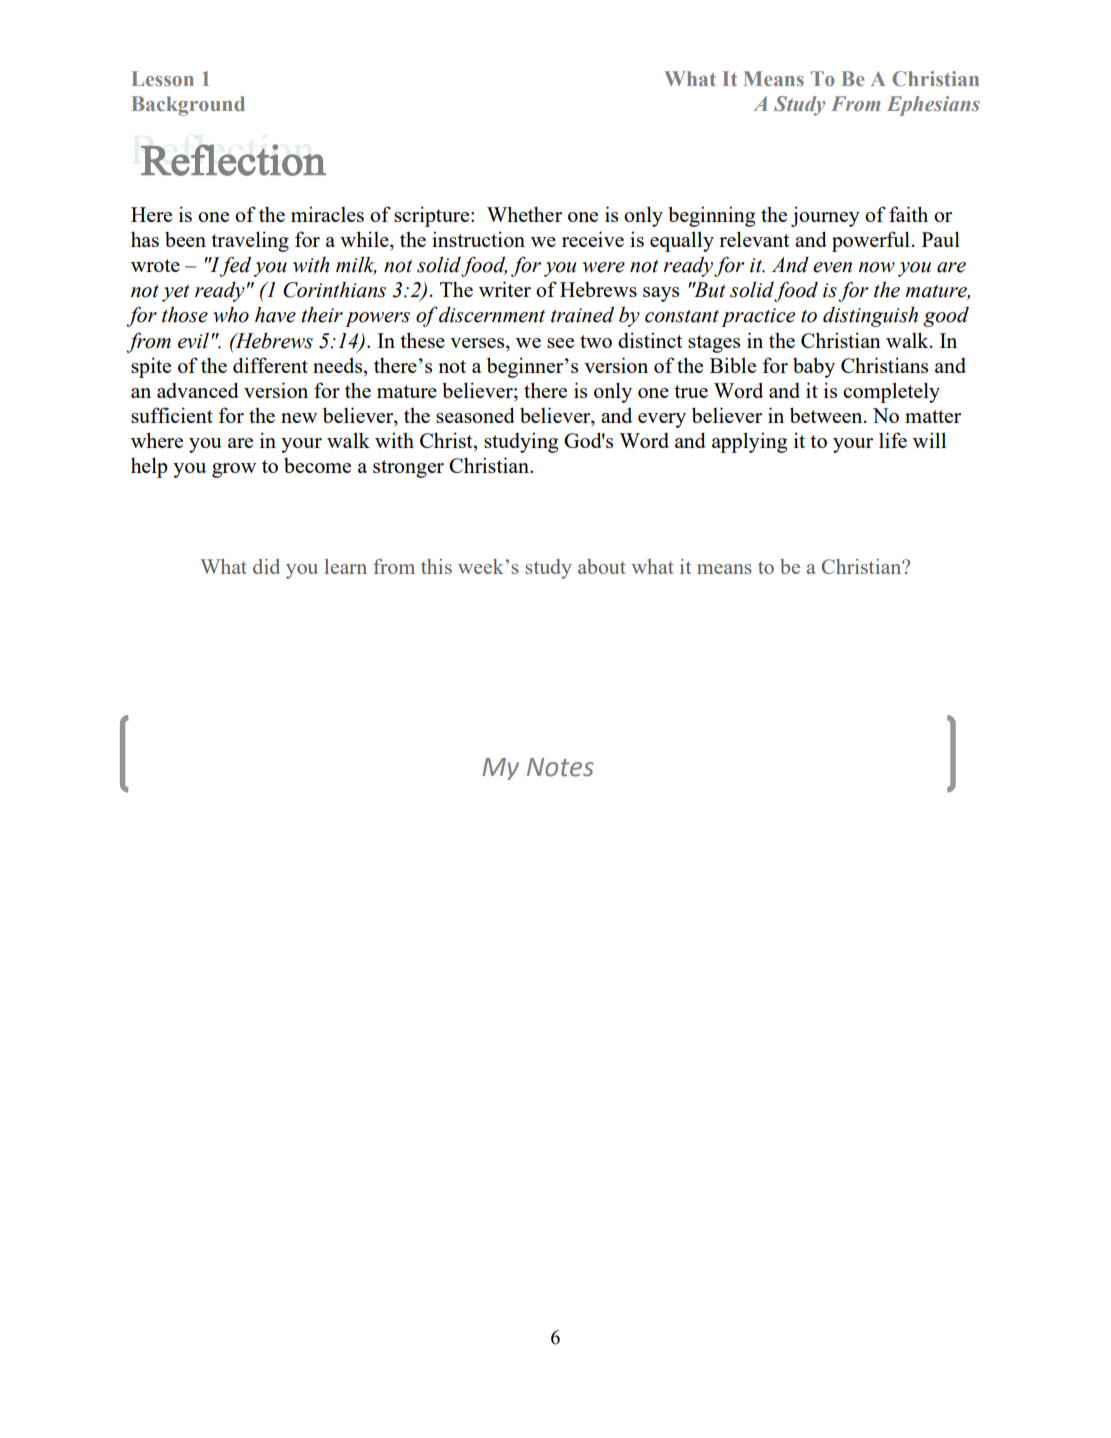 The width and height of the screenshot is (1111, 1438). I want to click on trained, so click(582, 314).
